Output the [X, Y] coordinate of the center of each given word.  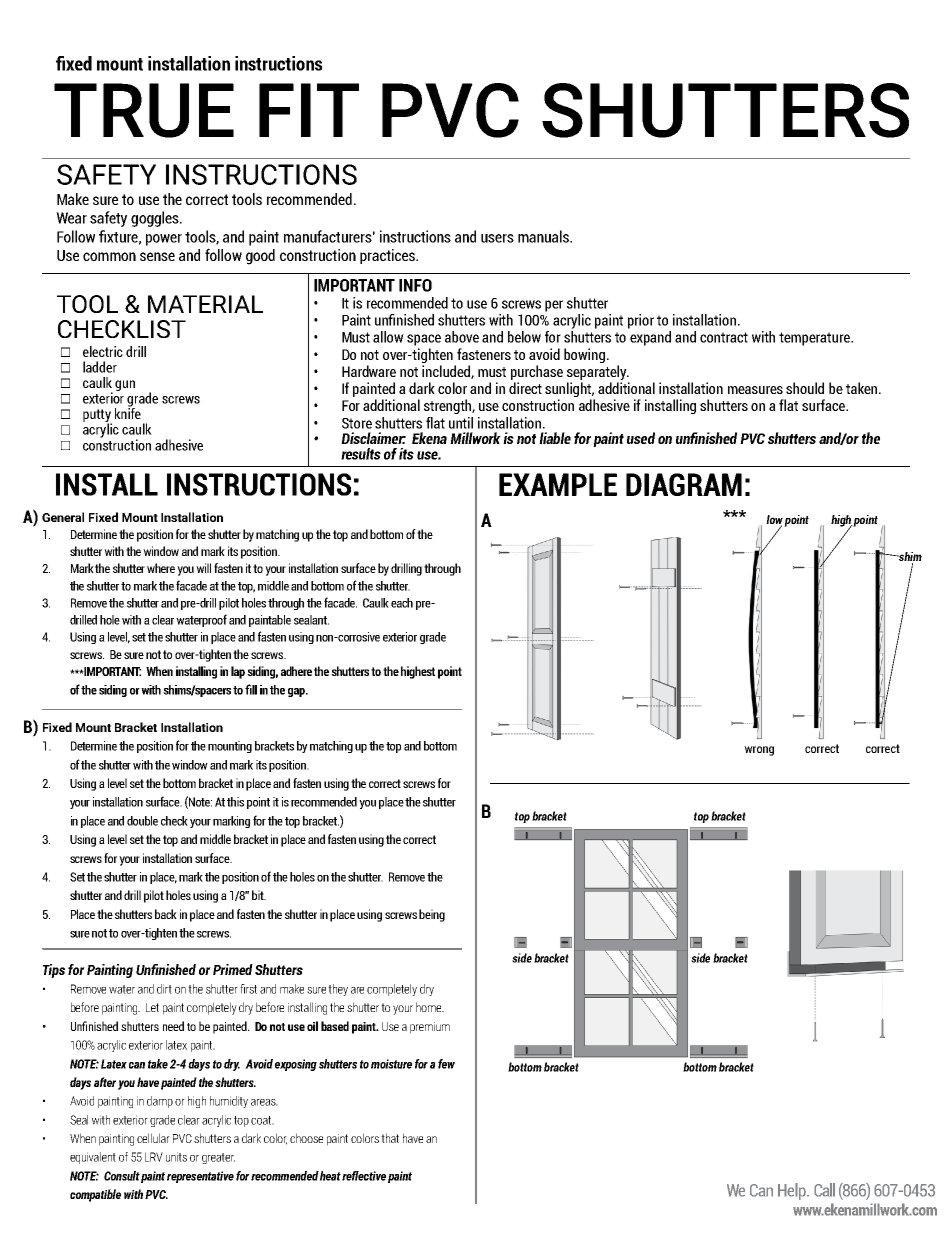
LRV [154, 1157]
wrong [759, 751]
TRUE [144, 110]
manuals [545, 236]
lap [238, 672]
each [402, 603]
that [390, 1138]
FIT [309, 110]
